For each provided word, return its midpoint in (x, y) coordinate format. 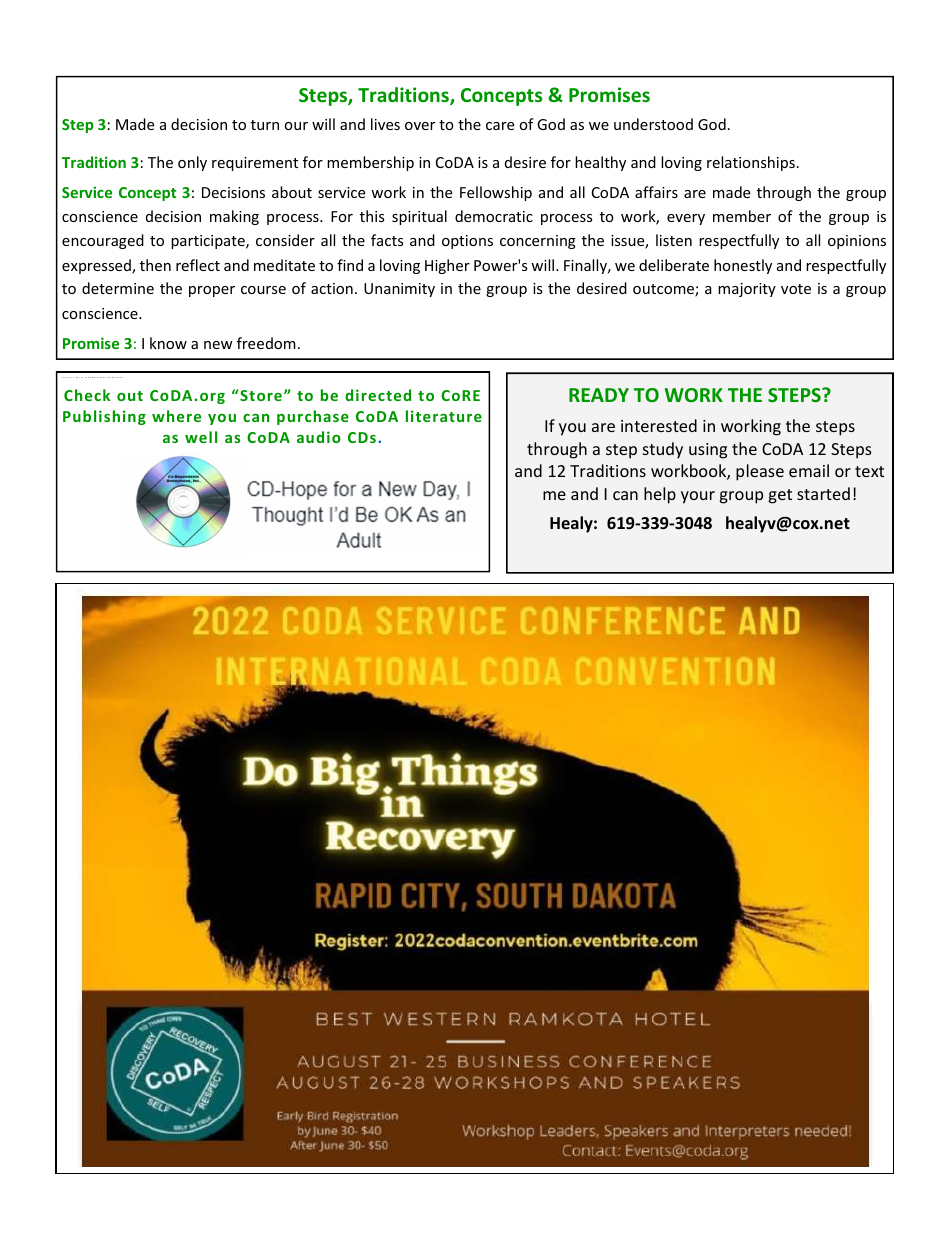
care (500, 126)
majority (747, 290)
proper (212, 291)
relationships (751, 163)
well (201, 437)
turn (265, 125)
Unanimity (399, 290)
